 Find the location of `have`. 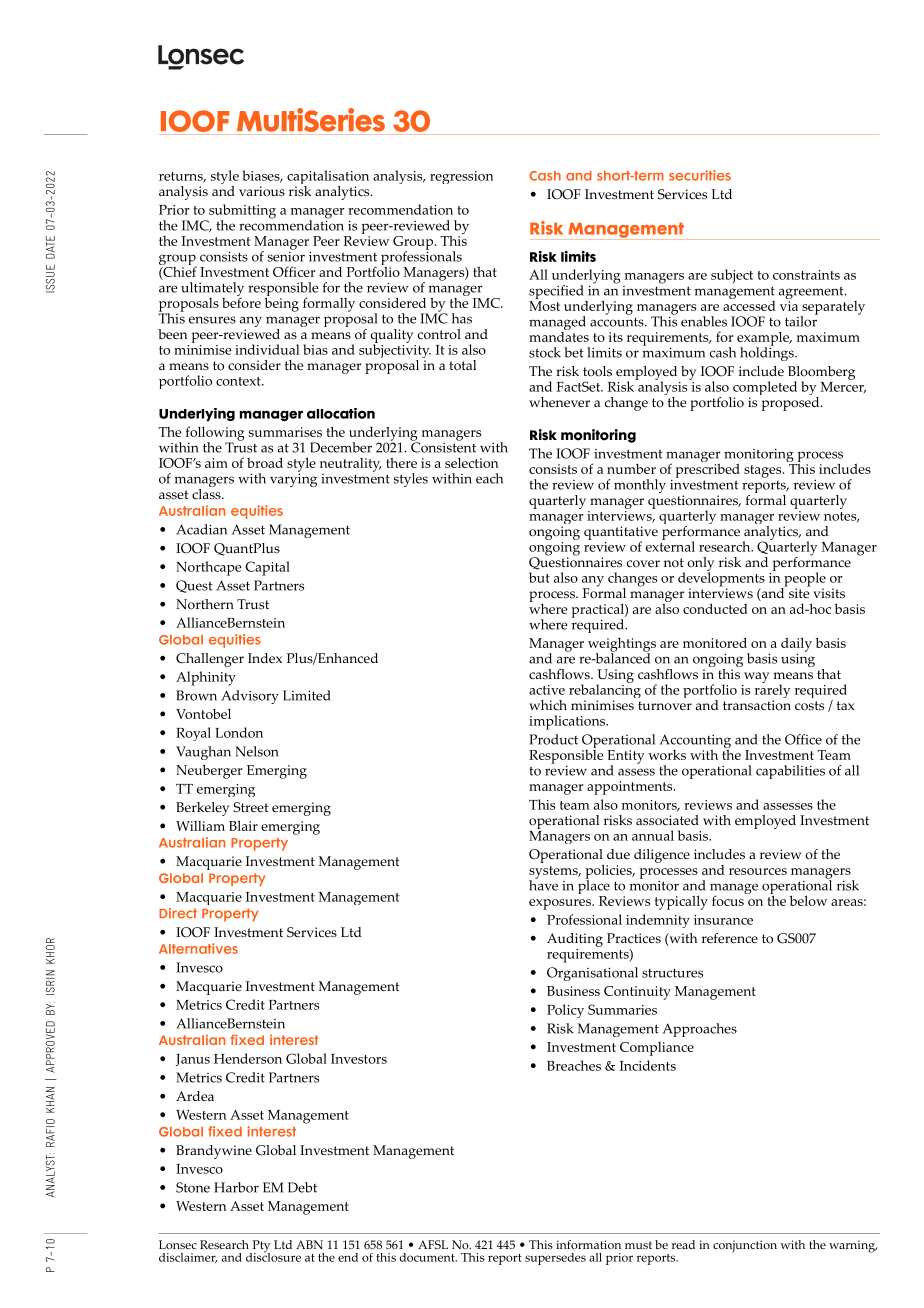

have is located at coordinates (543, 884).
